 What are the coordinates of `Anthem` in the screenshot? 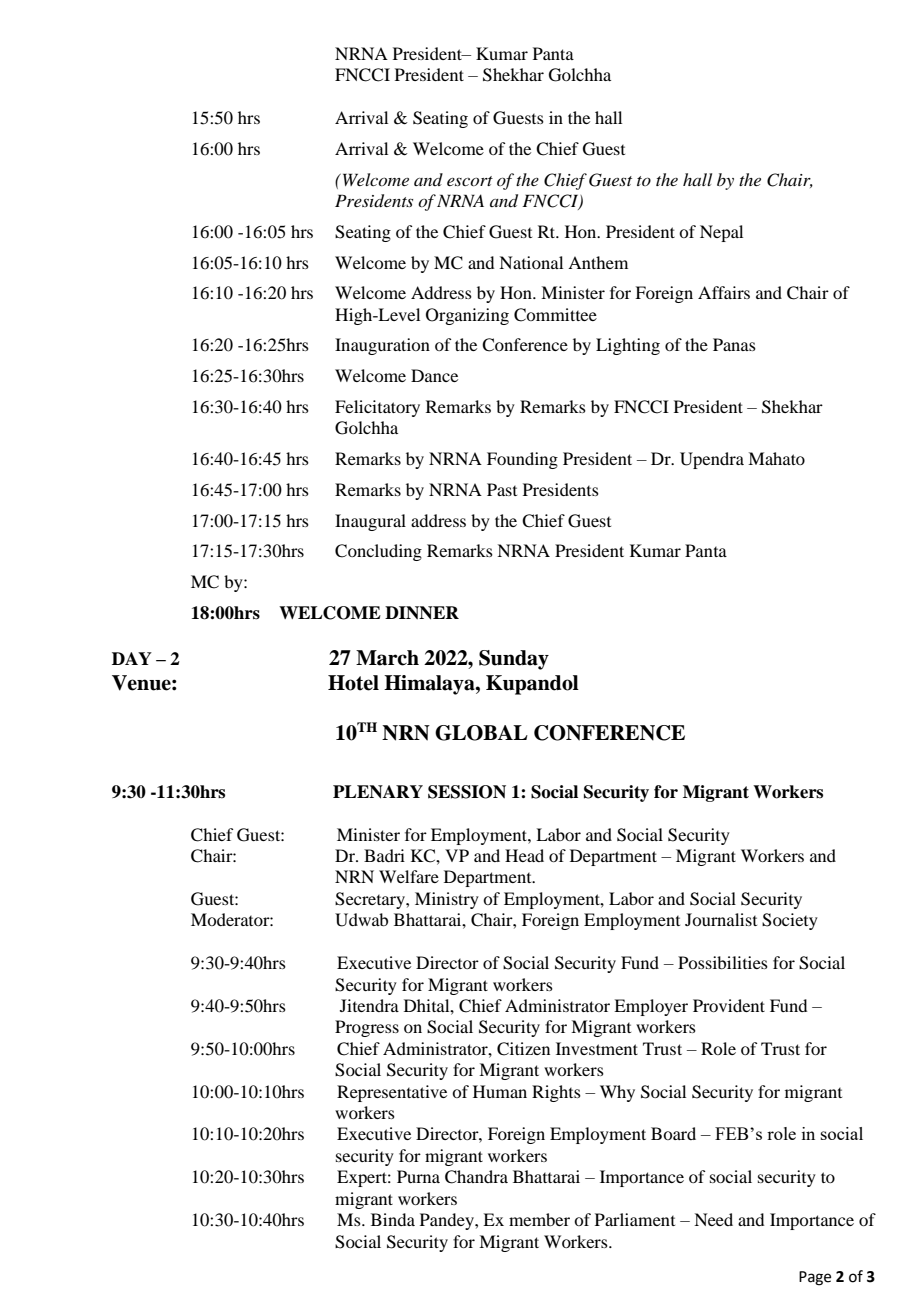 It's located at (598, 262).
